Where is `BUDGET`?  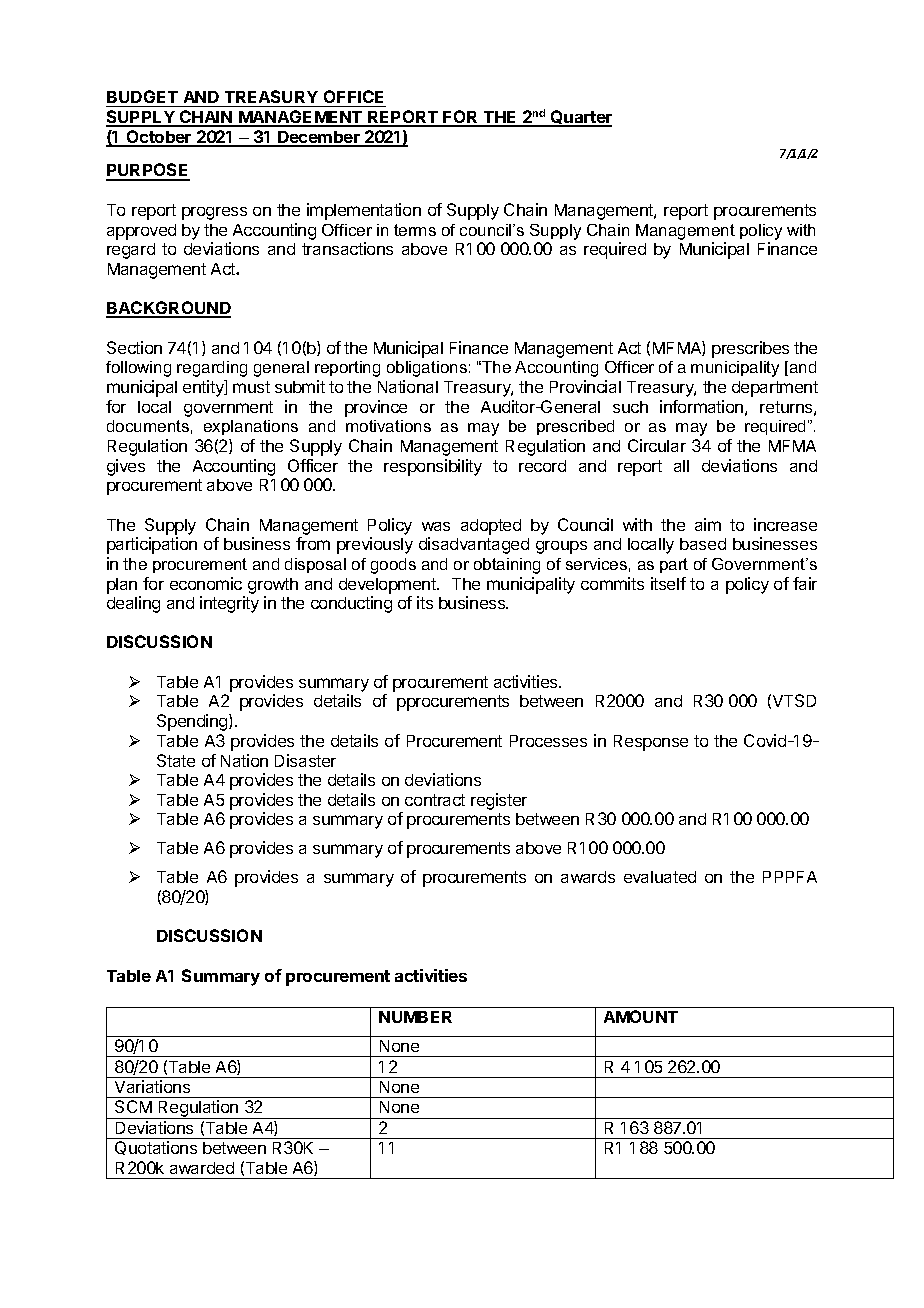
BUDGET is located at coordinates (142, 96).
